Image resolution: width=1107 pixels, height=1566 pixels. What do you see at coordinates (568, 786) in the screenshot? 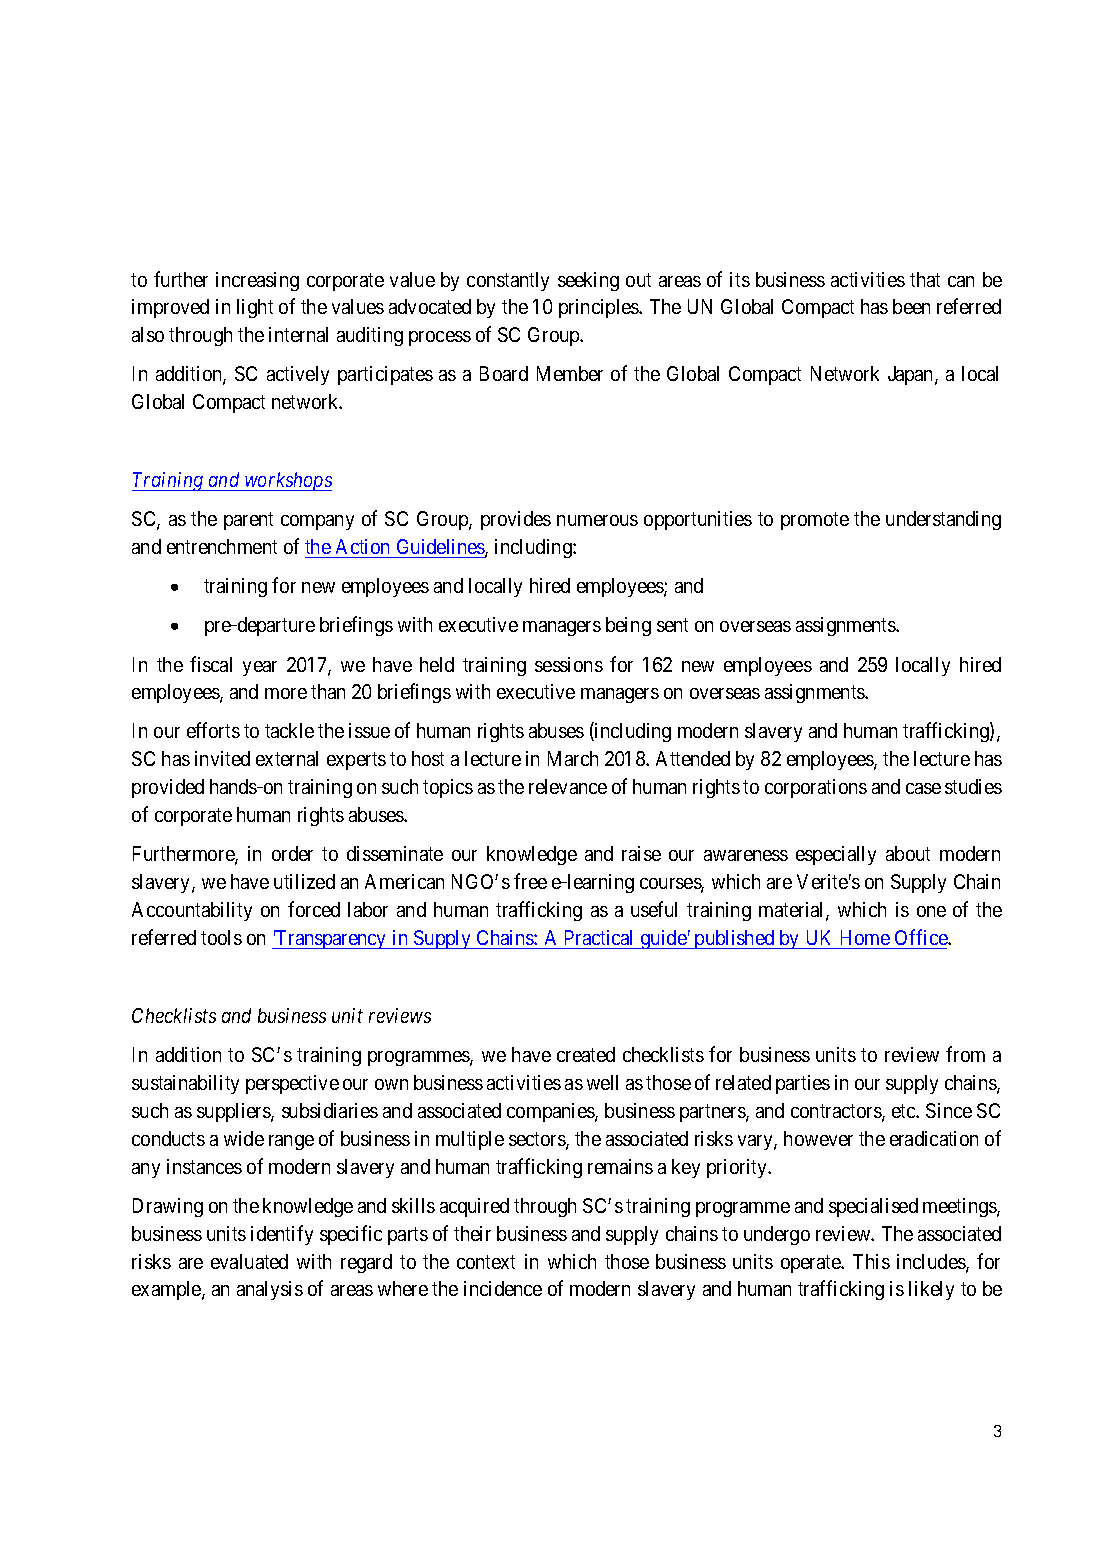
I see `relevance` at bounding box center [568, 786].
